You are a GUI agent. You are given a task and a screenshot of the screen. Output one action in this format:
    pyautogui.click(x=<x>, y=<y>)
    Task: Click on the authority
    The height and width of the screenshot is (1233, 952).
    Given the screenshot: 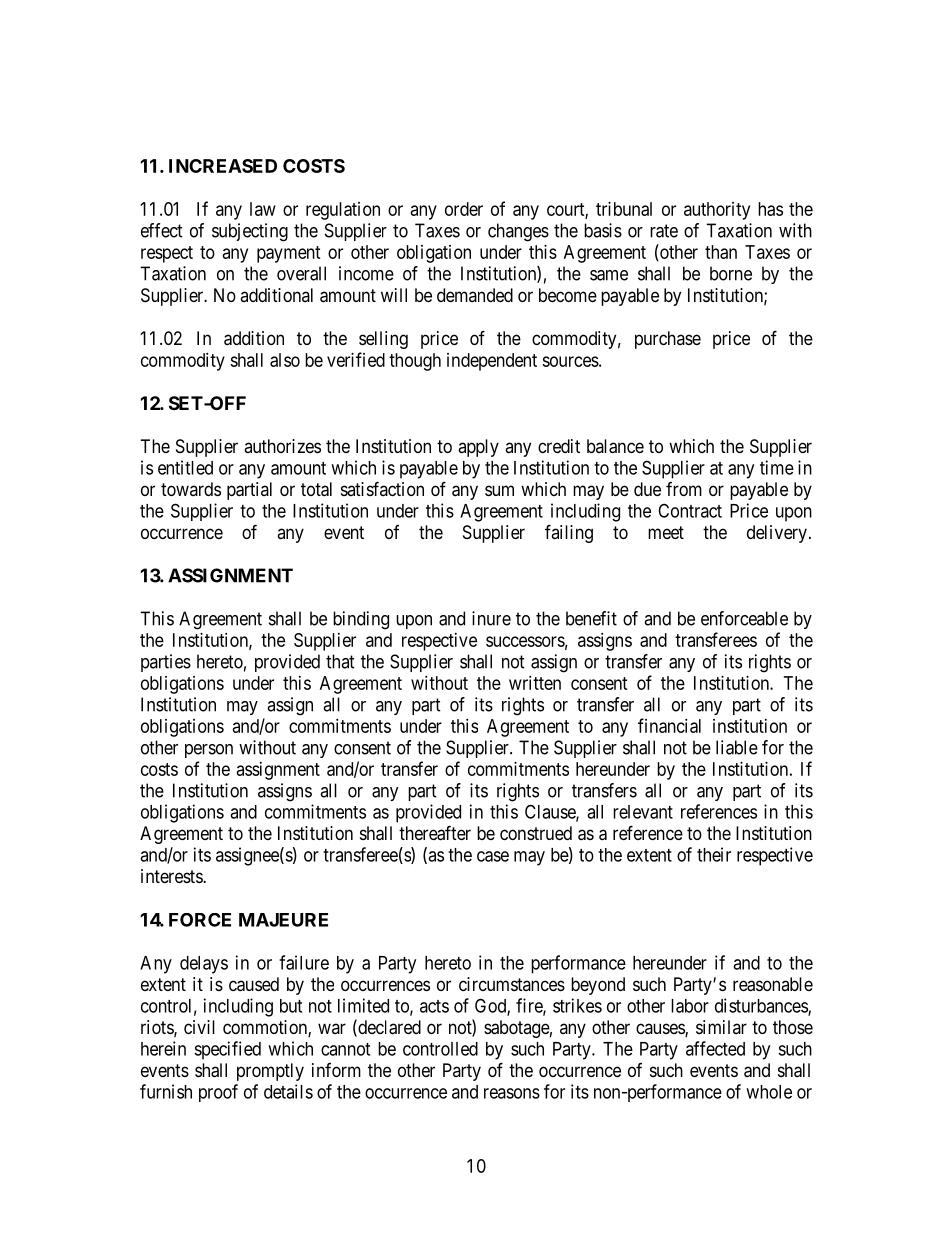 What is the action you would take?
    pyautogui.click(x=717, y=211)
